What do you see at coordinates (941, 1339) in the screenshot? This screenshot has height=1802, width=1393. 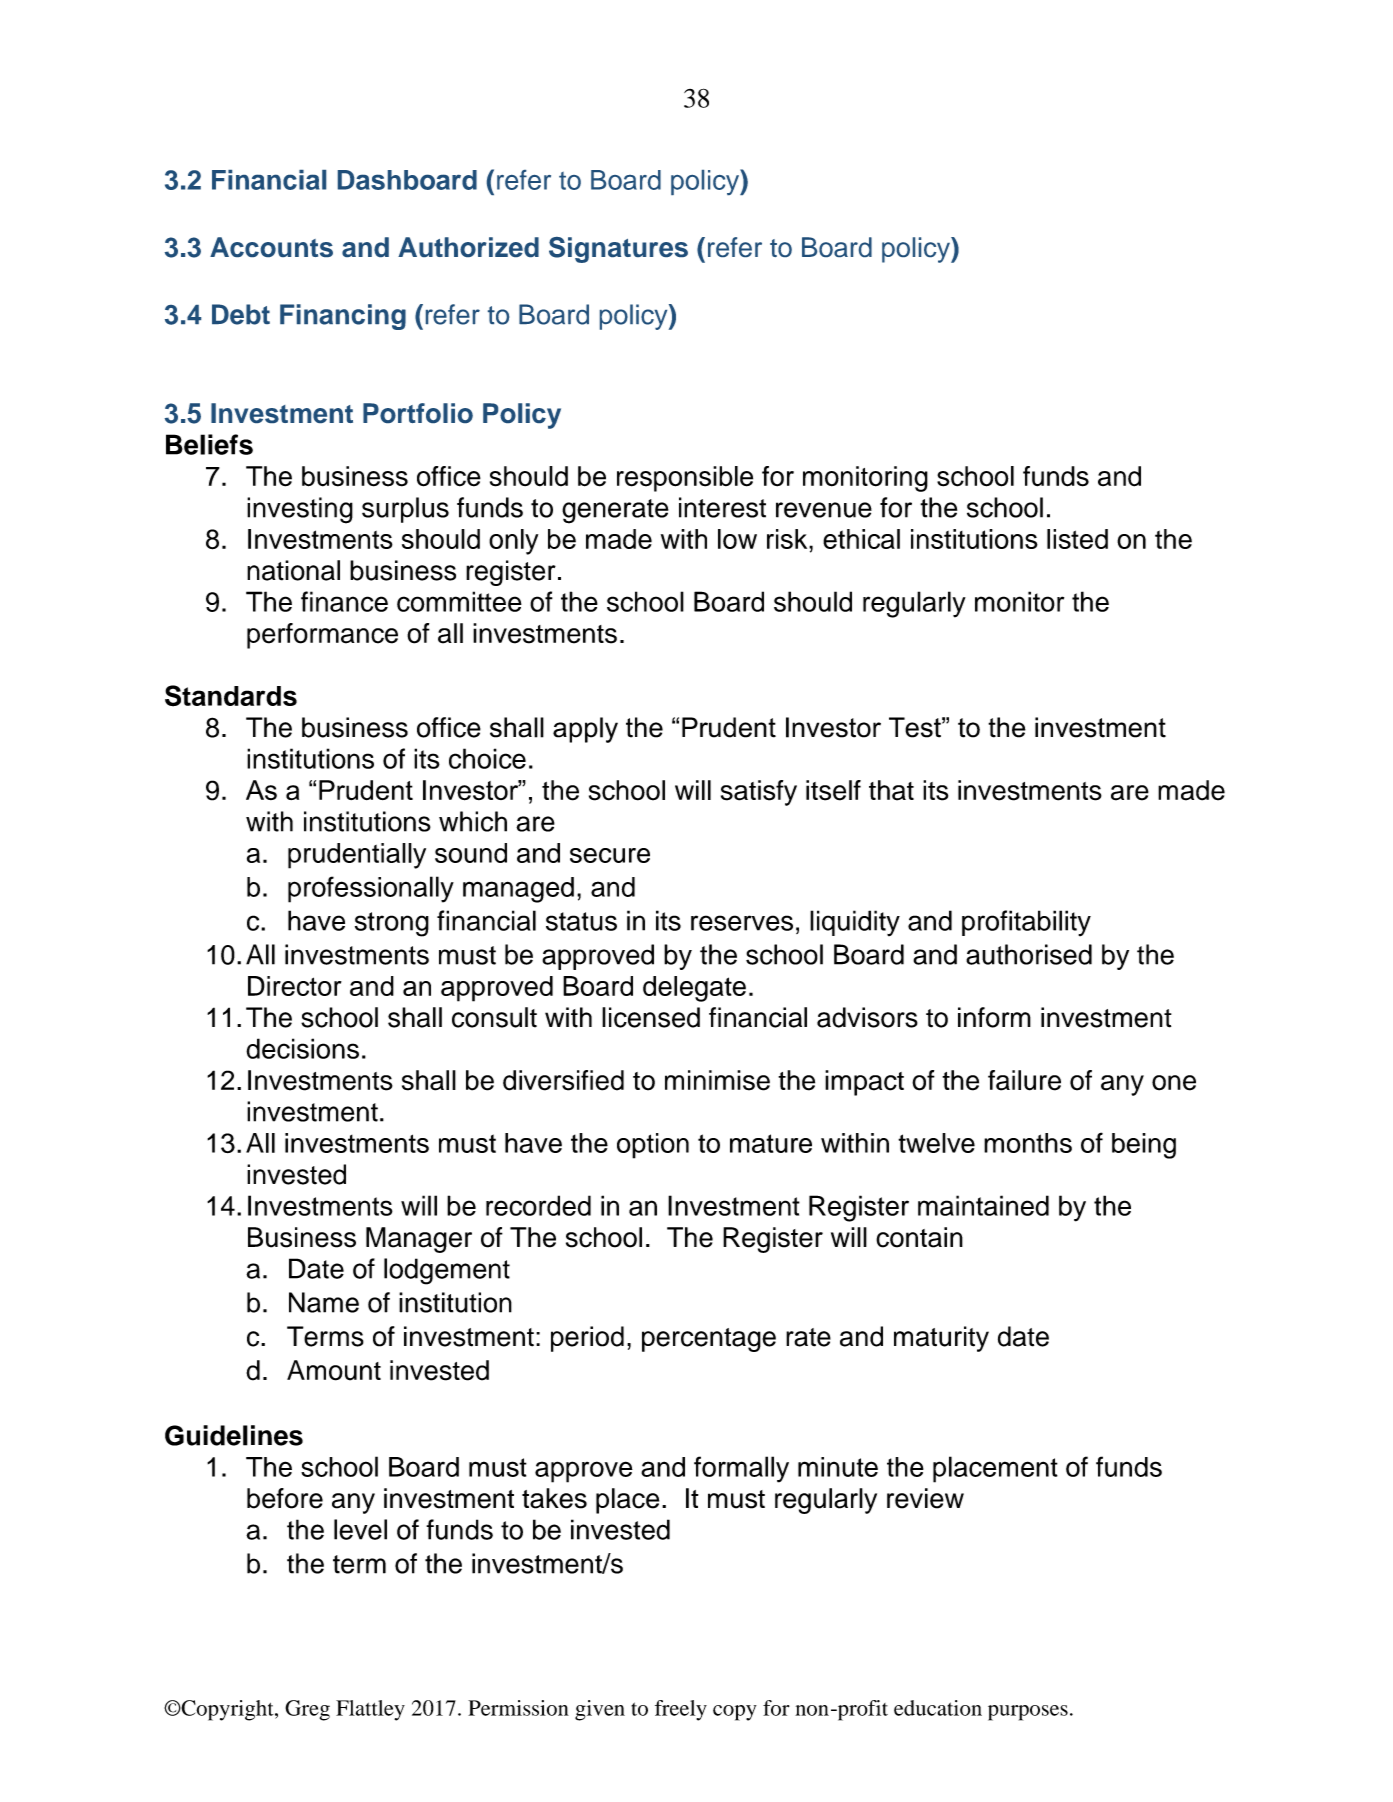 I see `maturity` at bounding box center [941, 1339].
